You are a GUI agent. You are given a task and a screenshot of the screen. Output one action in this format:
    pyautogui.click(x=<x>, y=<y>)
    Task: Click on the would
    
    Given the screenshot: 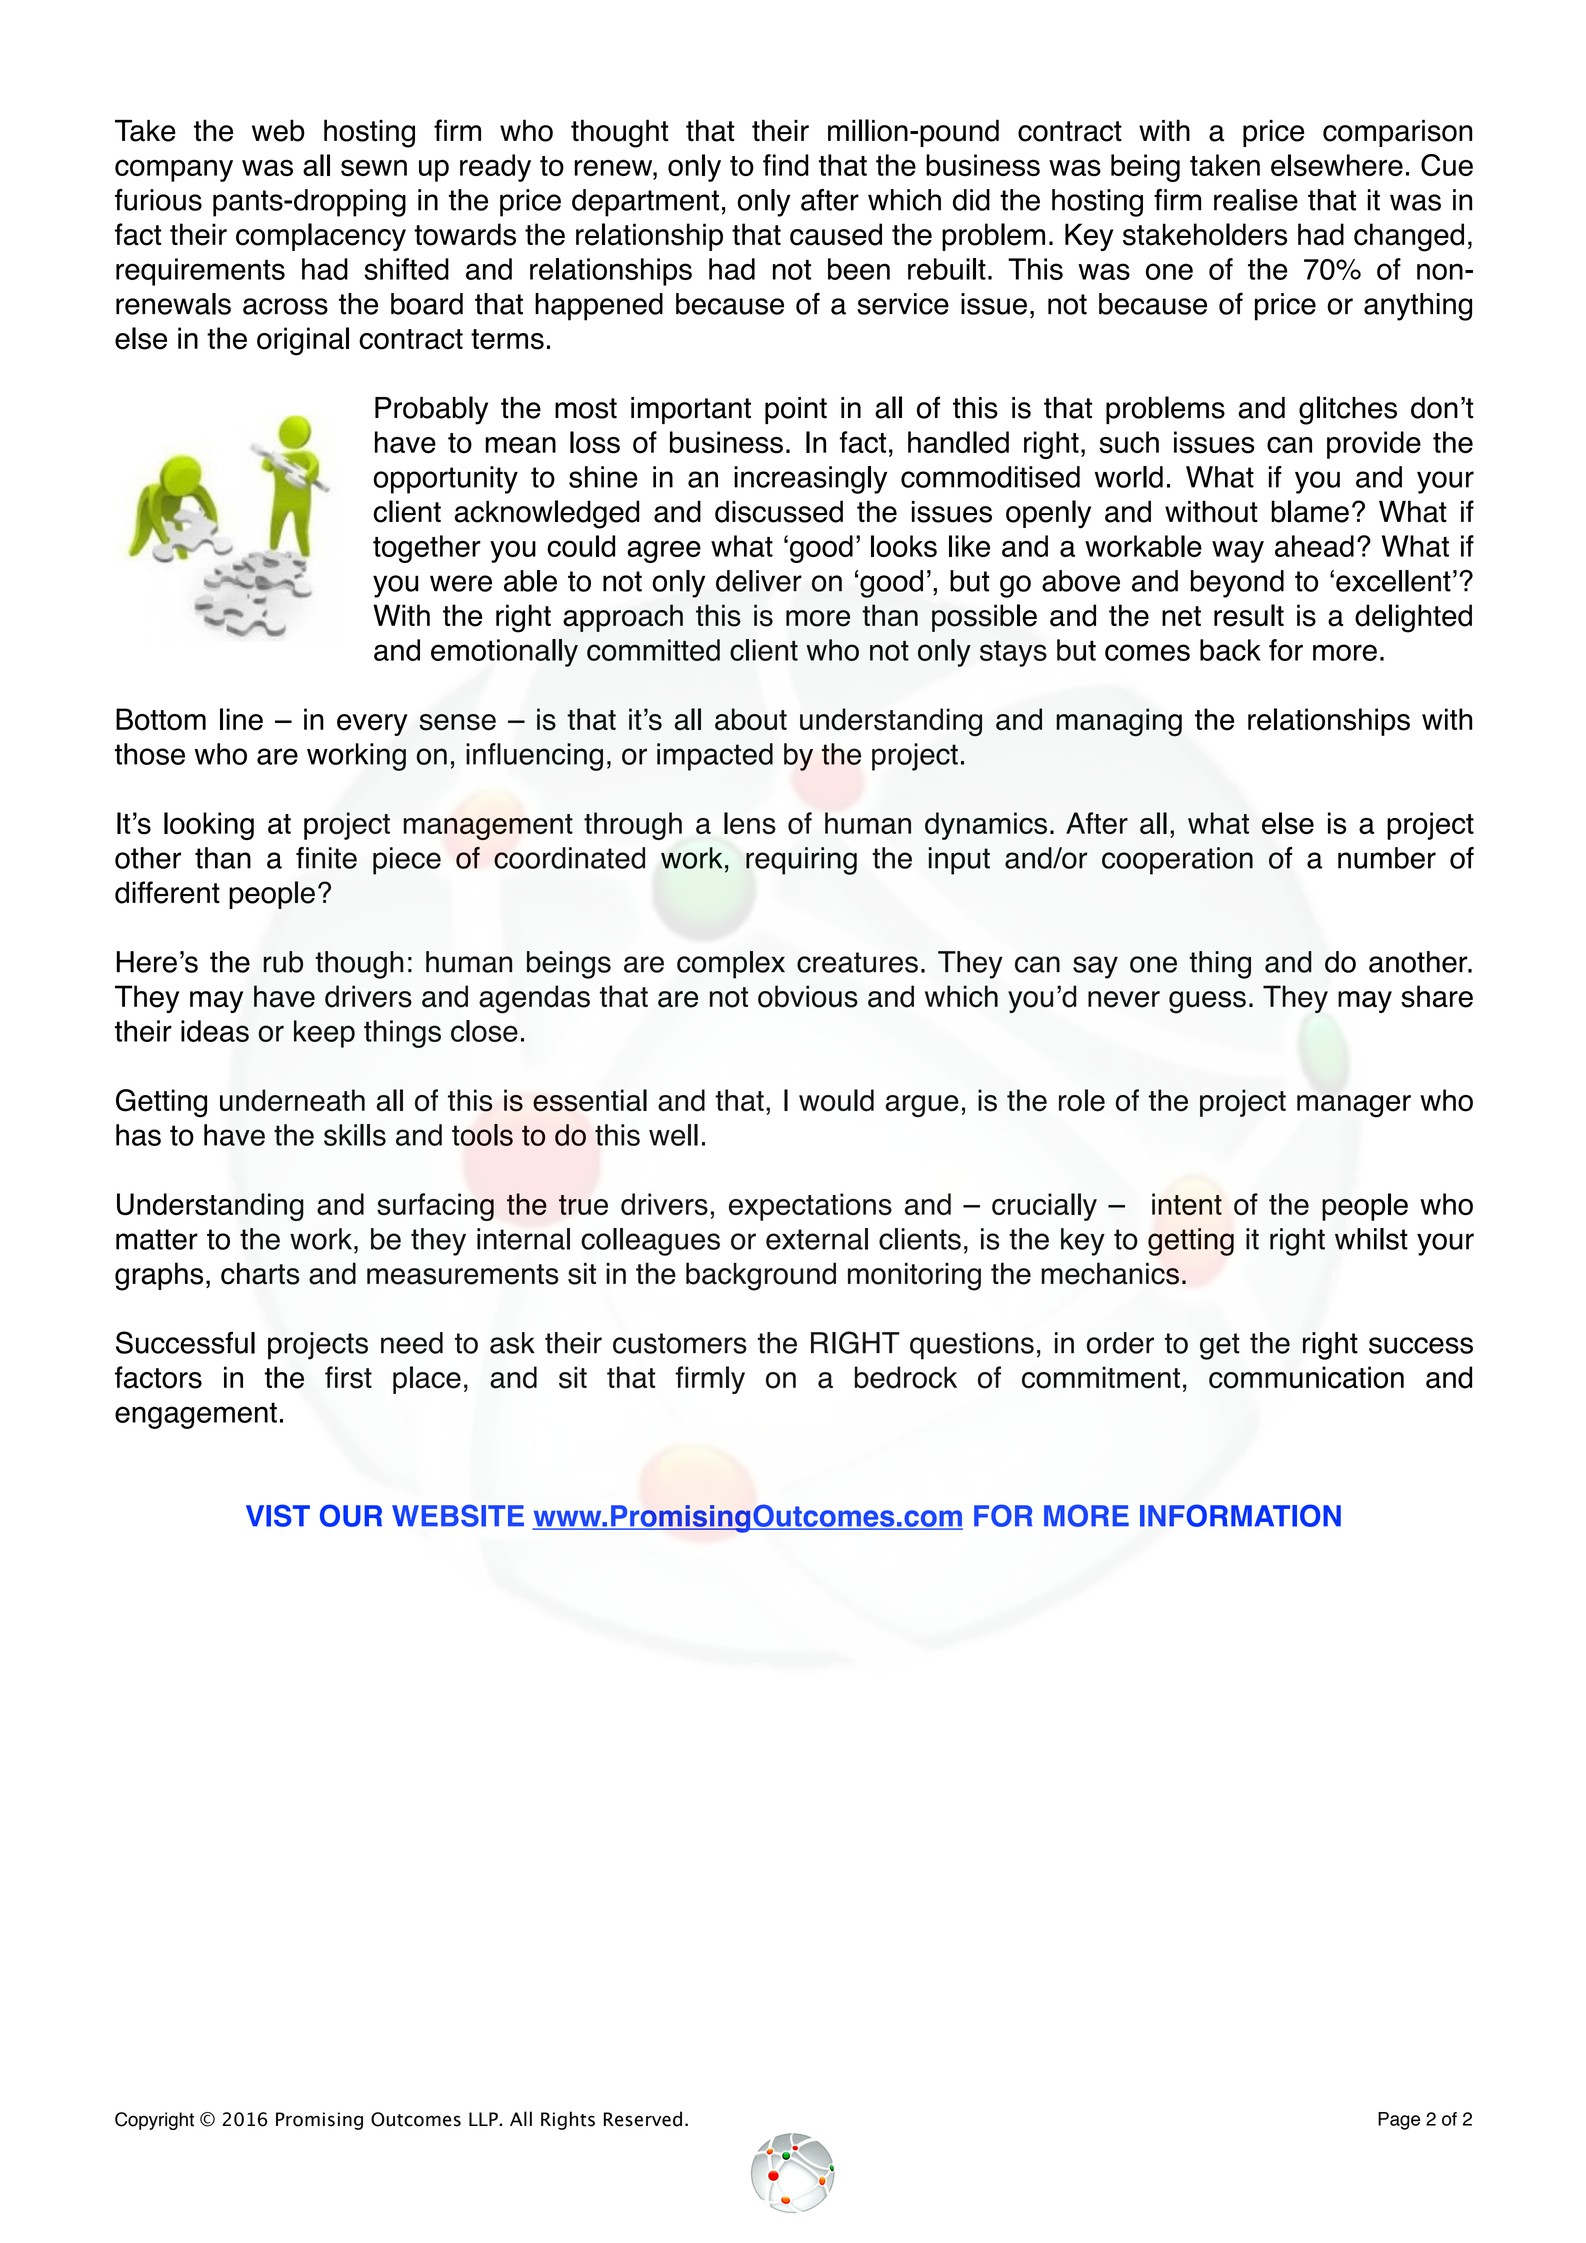 What is the action you would take?
    pyautogui.click(x=836, y=1100)
